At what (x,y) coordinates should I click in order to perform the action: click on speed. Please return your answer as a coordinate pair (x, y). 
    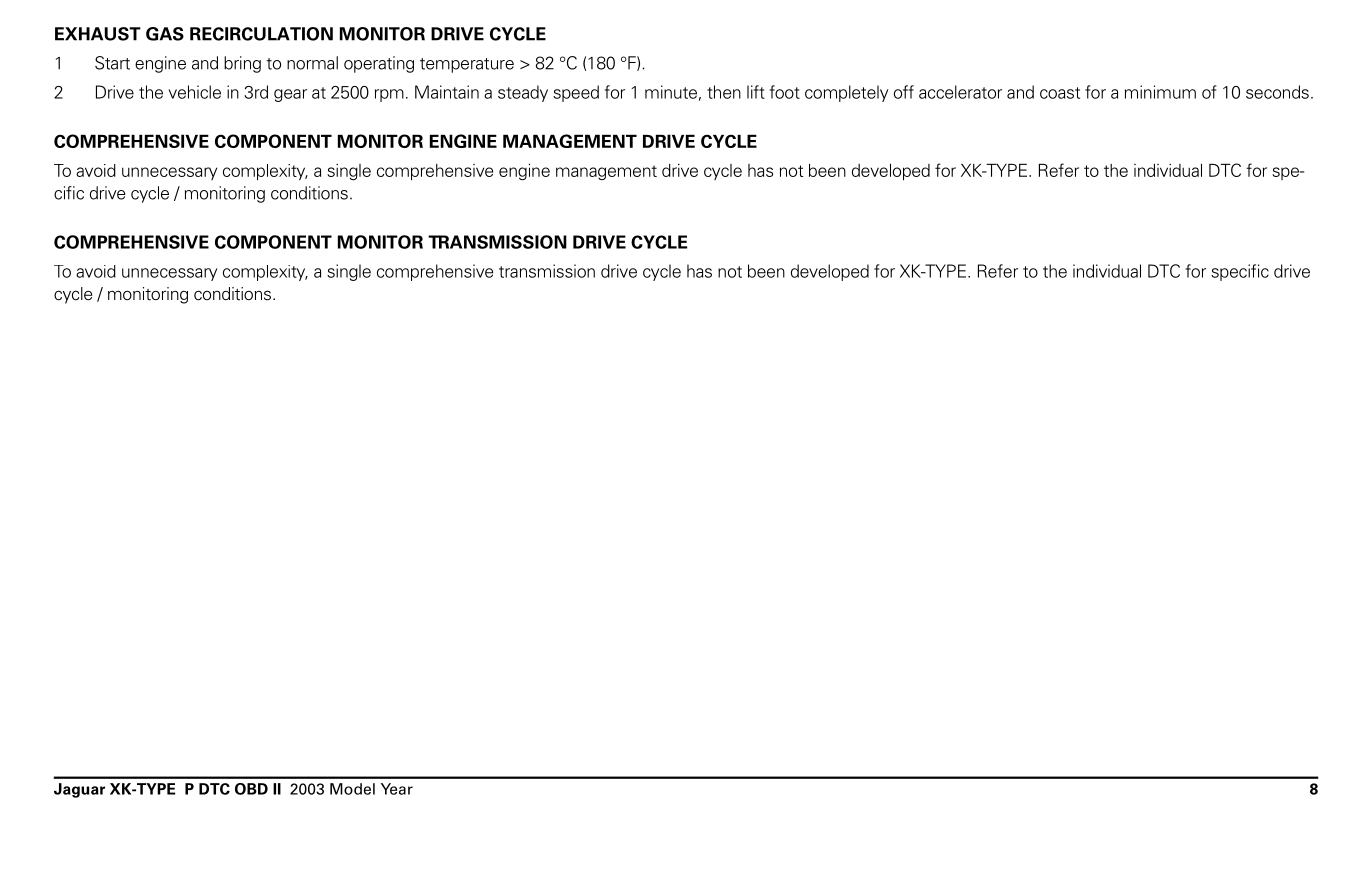
    Looking at the image, I should click on (576, 93).
